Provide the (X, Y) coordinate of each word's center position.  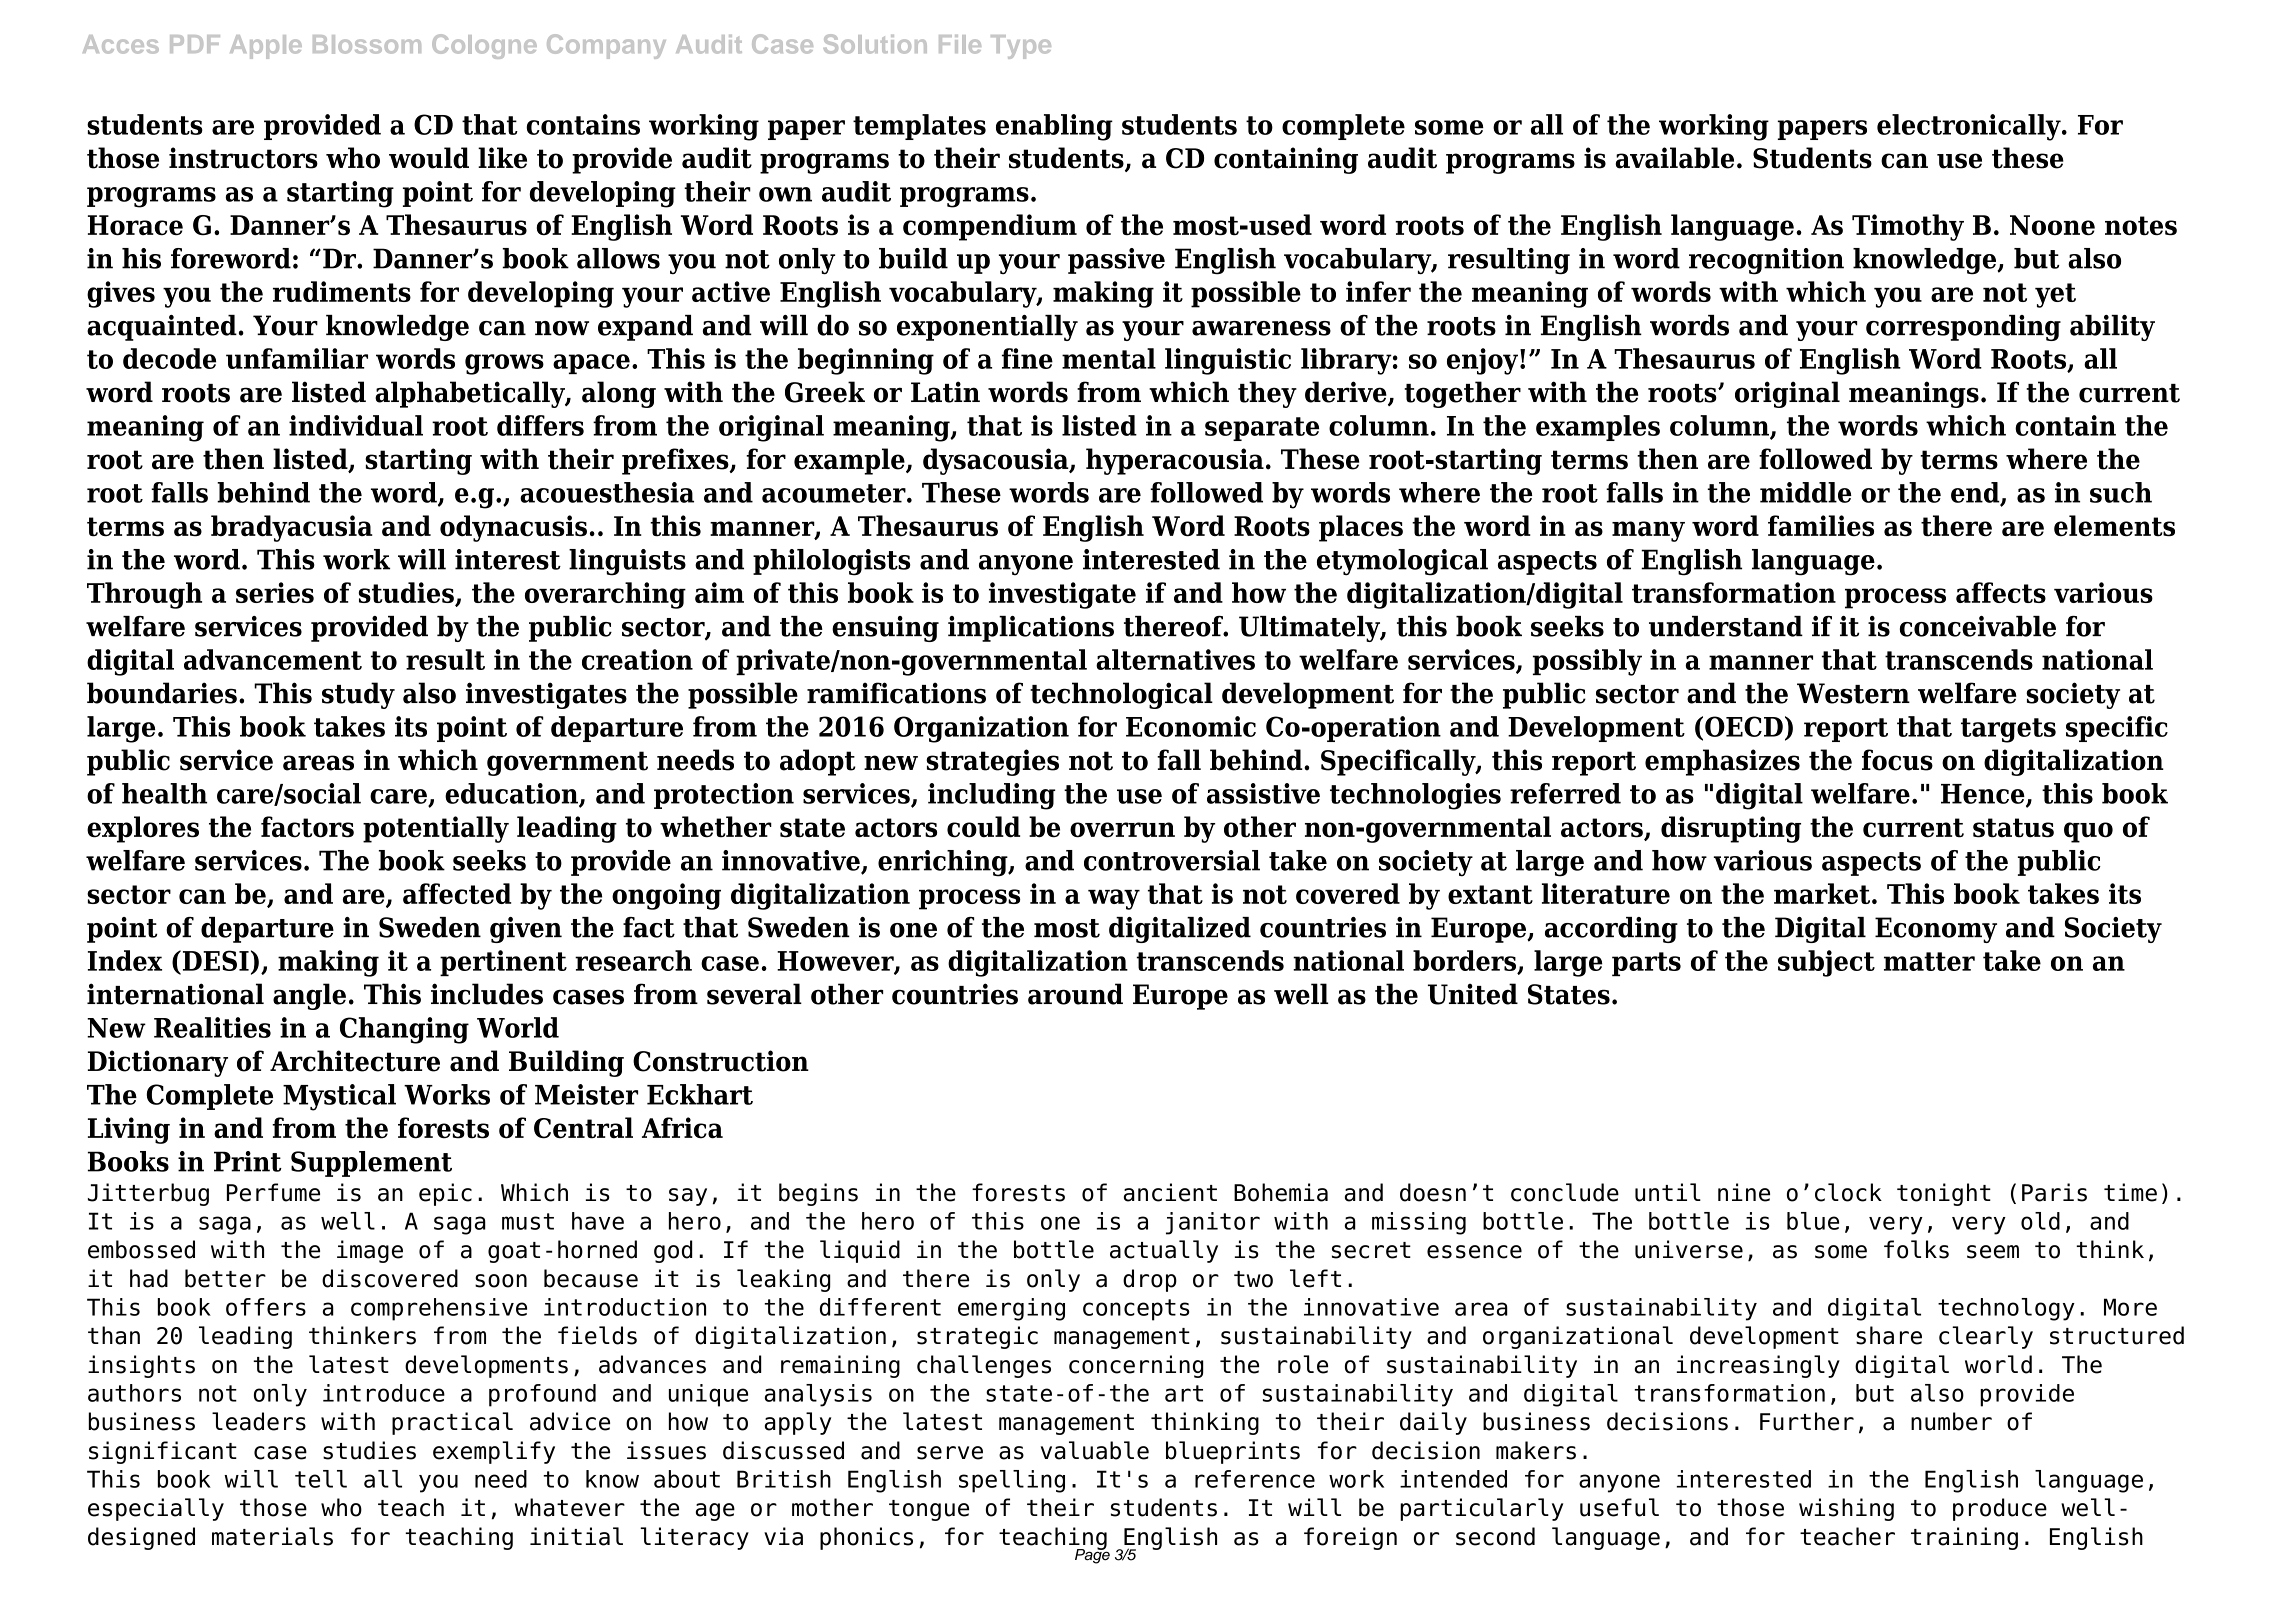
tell (321, 1479)
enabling (1054, 127)
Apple (266, 47)
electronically (1970, 127)
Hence (1984, 795)
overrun (1122, 830)
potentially (436, 829)
